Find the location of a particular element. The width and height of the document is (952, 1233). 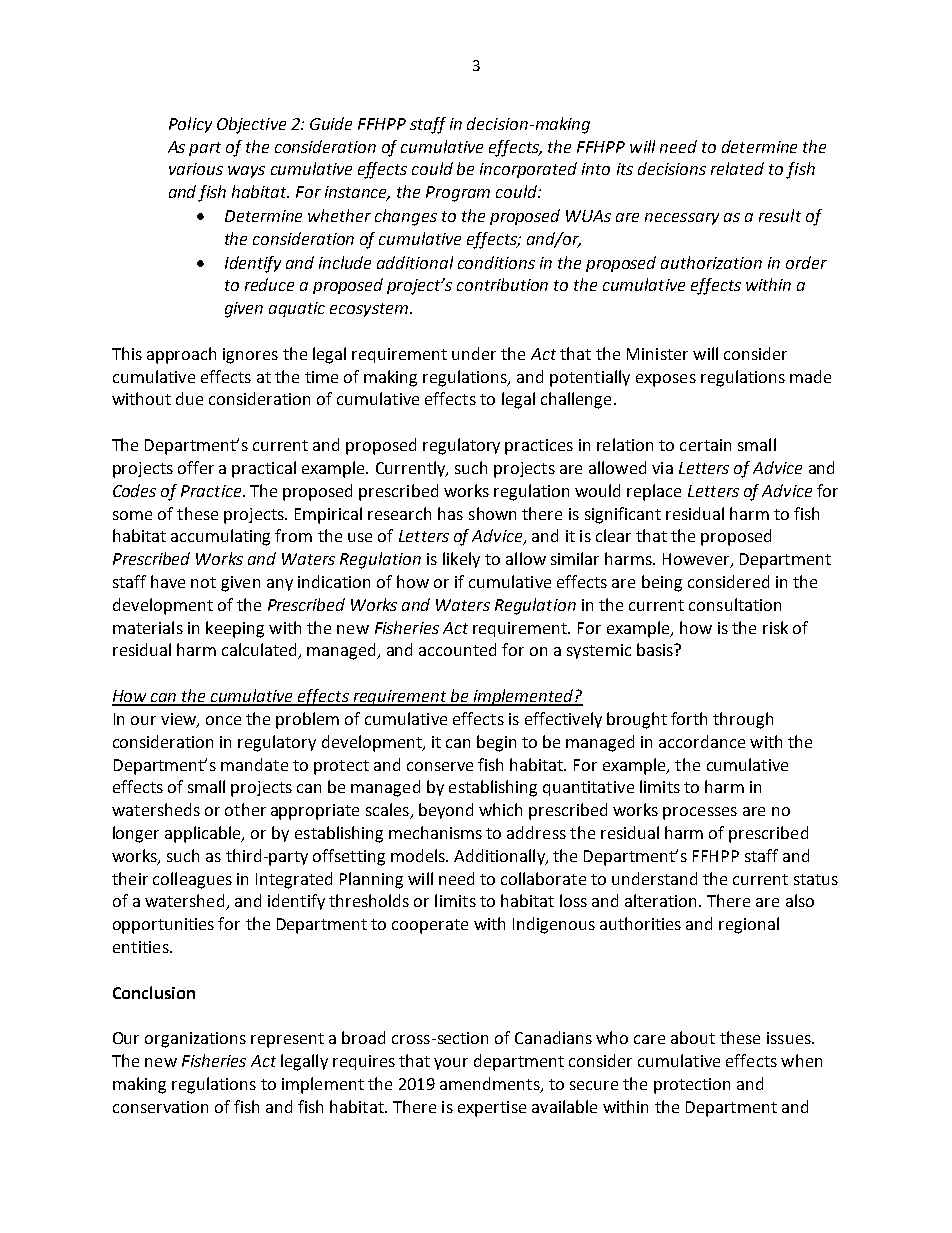

accounted is located at coordinates (457, 649).
